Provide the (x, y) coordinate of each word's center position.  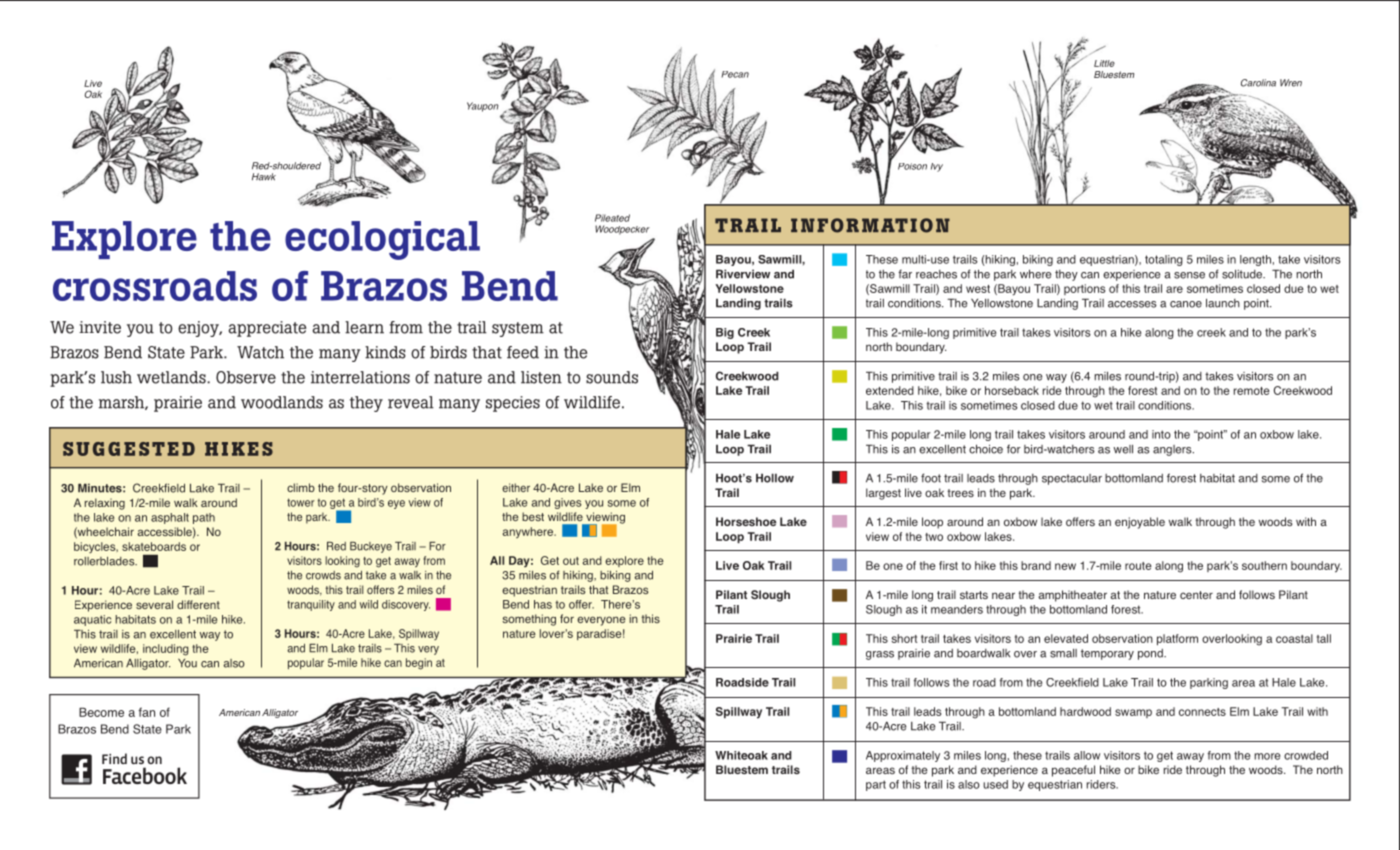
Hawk (264, 177)
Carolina (1258, 83)
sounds (612, 377)
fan (146, 712)
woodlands (282, 402)
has (543, 604)
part (876, 785)
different (198, 604)
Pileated (612, 218)
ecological (382, 240)
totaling (1164, 260)
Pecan (735, 74)
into (1161, 434)
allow (1087, 755)
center (1196, 595)
